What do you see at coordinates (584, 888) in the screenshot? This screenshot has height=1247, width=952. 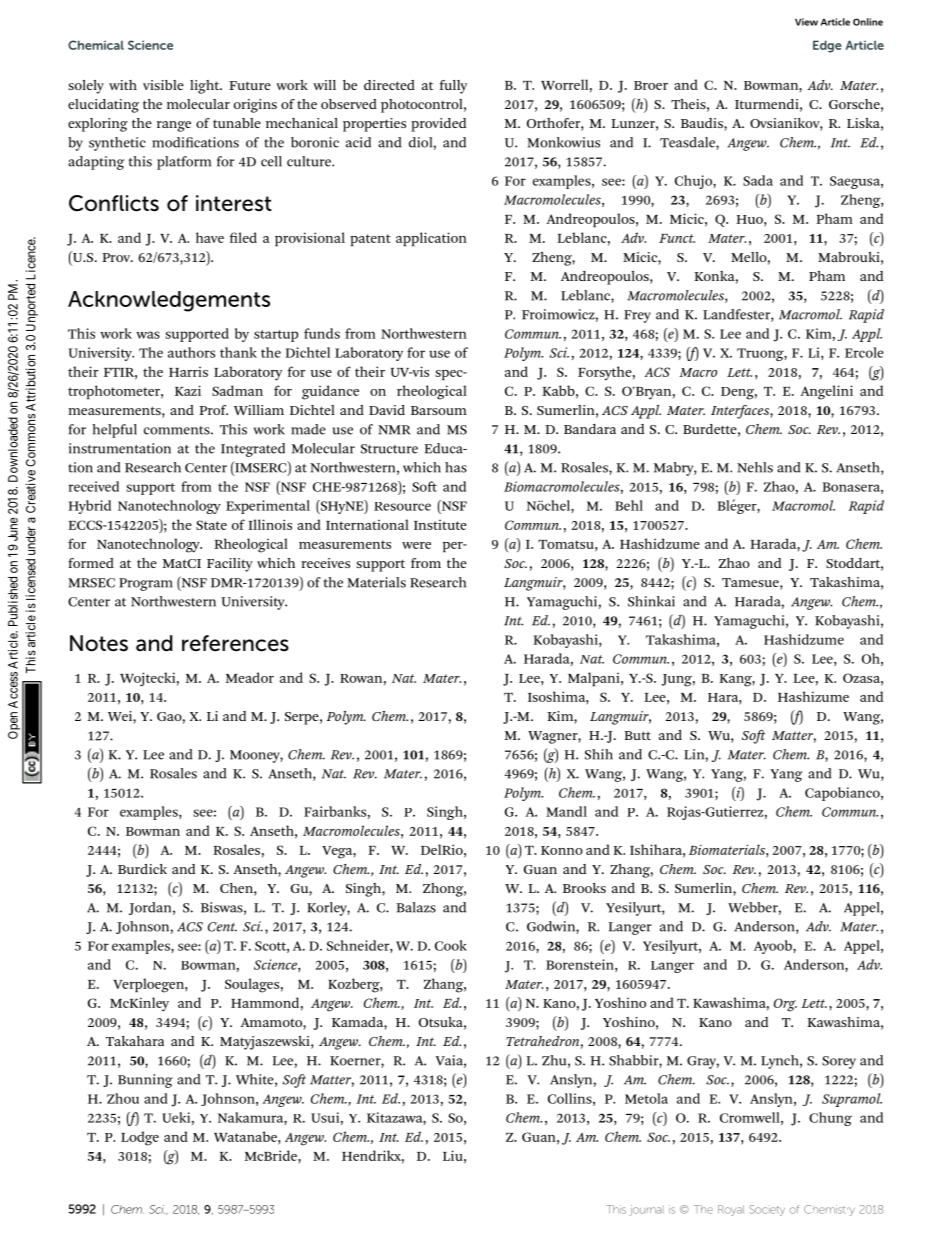 I see `Brooks` at bounding box center [584, 888].
